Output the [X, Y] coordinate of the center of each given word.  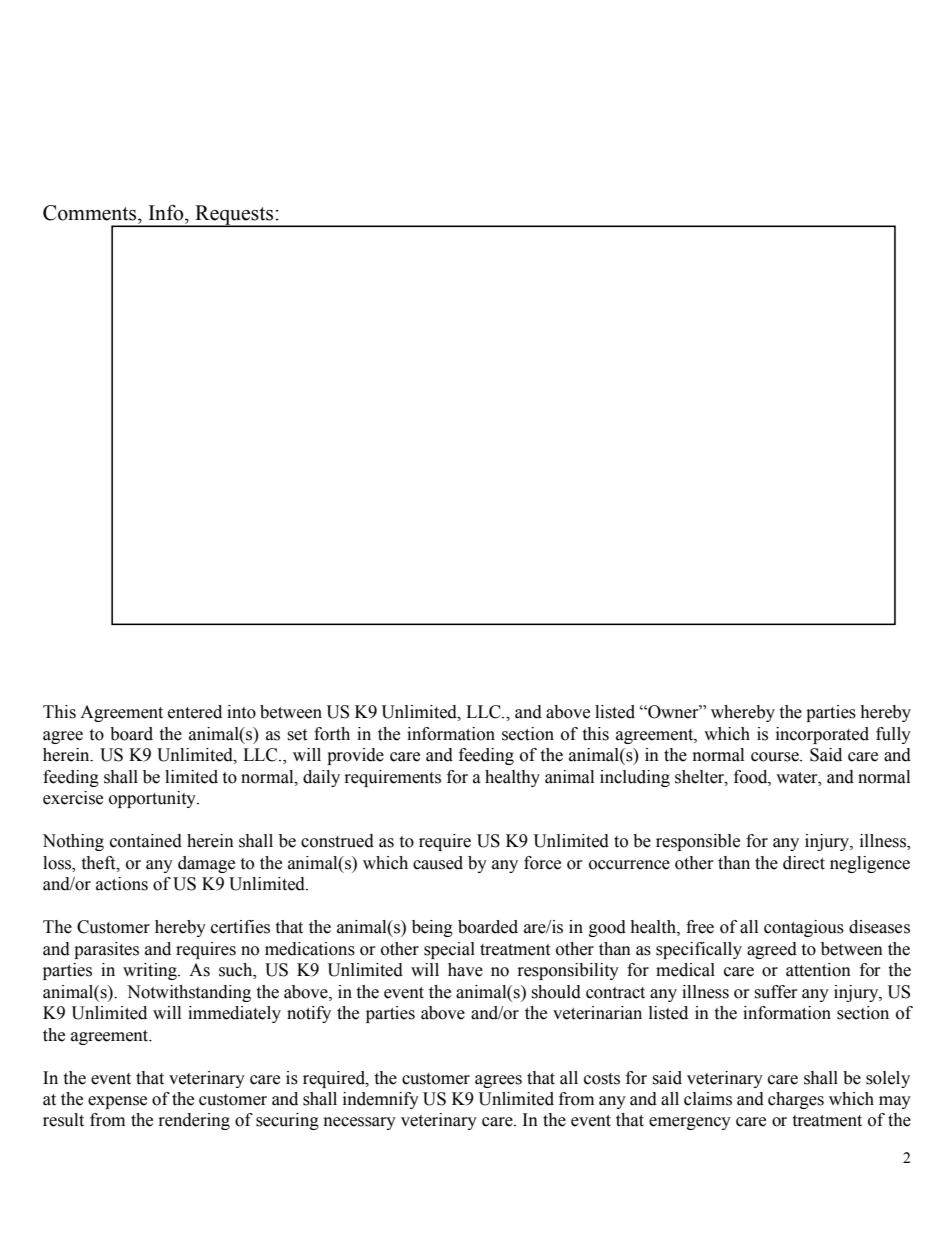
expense [117, 1102]
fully [893, 735]
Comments [91, 213]
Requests [234, 216]
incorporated [822, 735]
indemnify [381, 1100]
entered [195, 712]
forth [332, 734]
